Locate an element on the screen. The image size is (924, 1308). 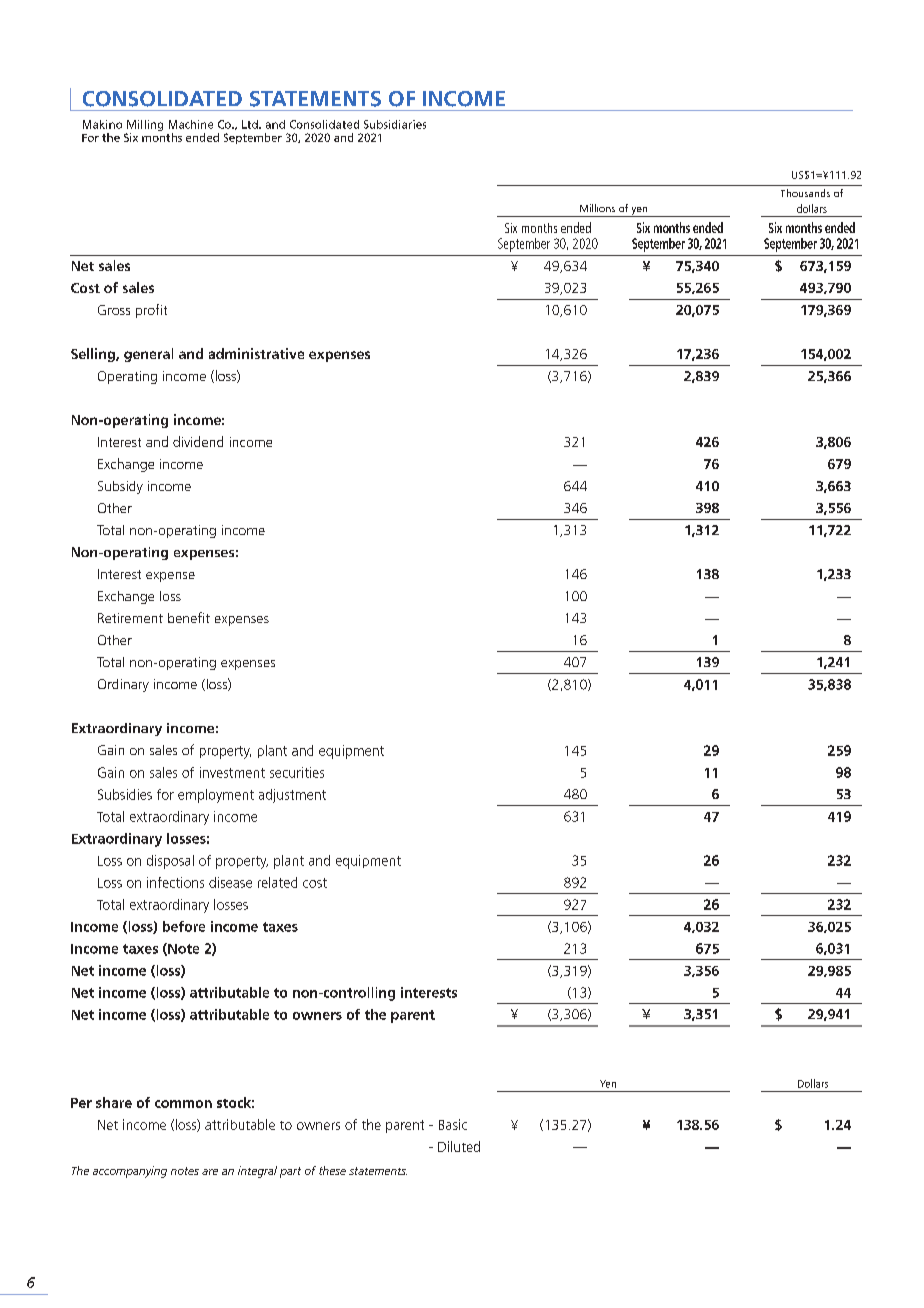
Machine is located at coordinates (191, 124).
